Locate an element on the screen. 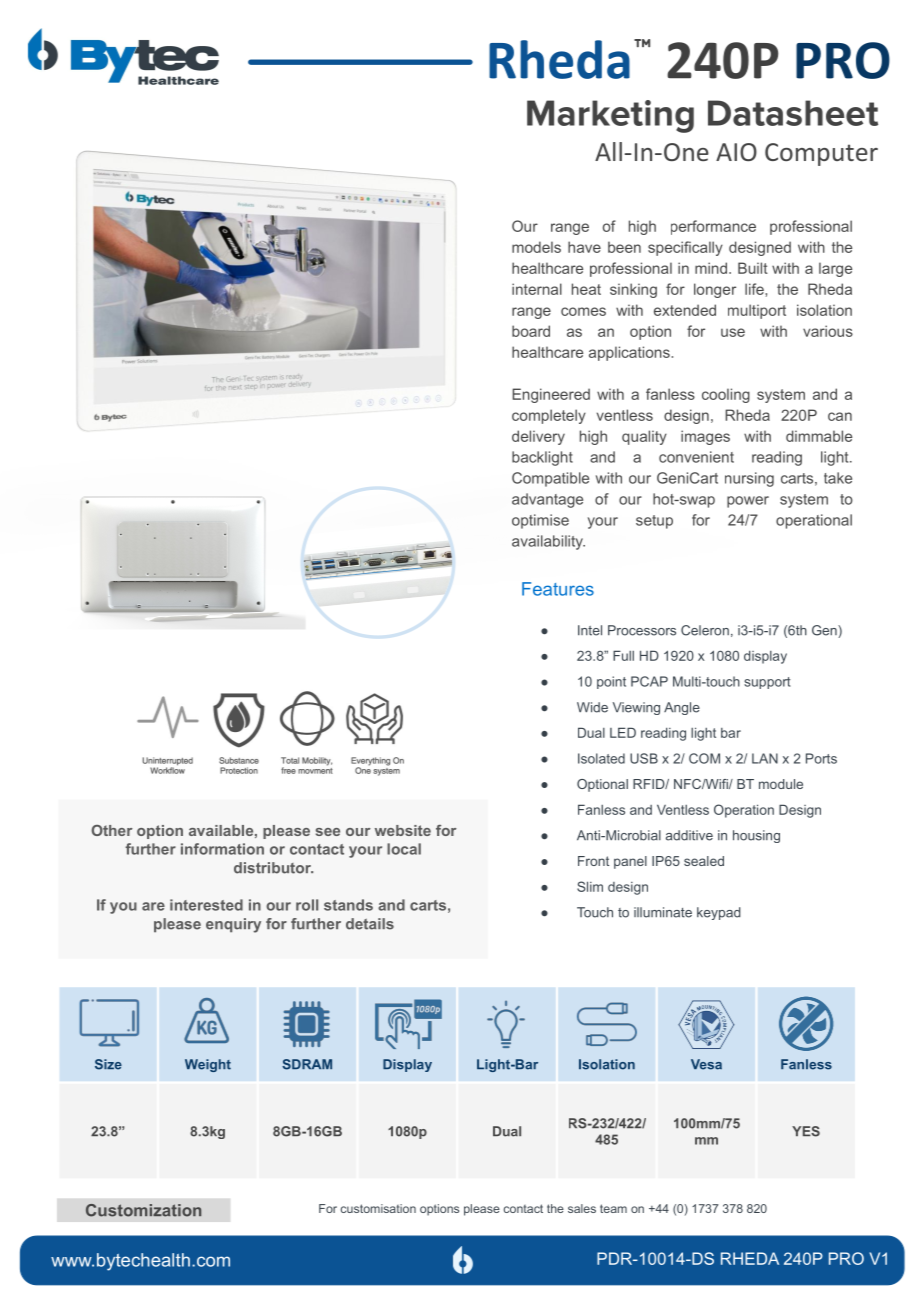  Other is located at coordinates (112, 830).
